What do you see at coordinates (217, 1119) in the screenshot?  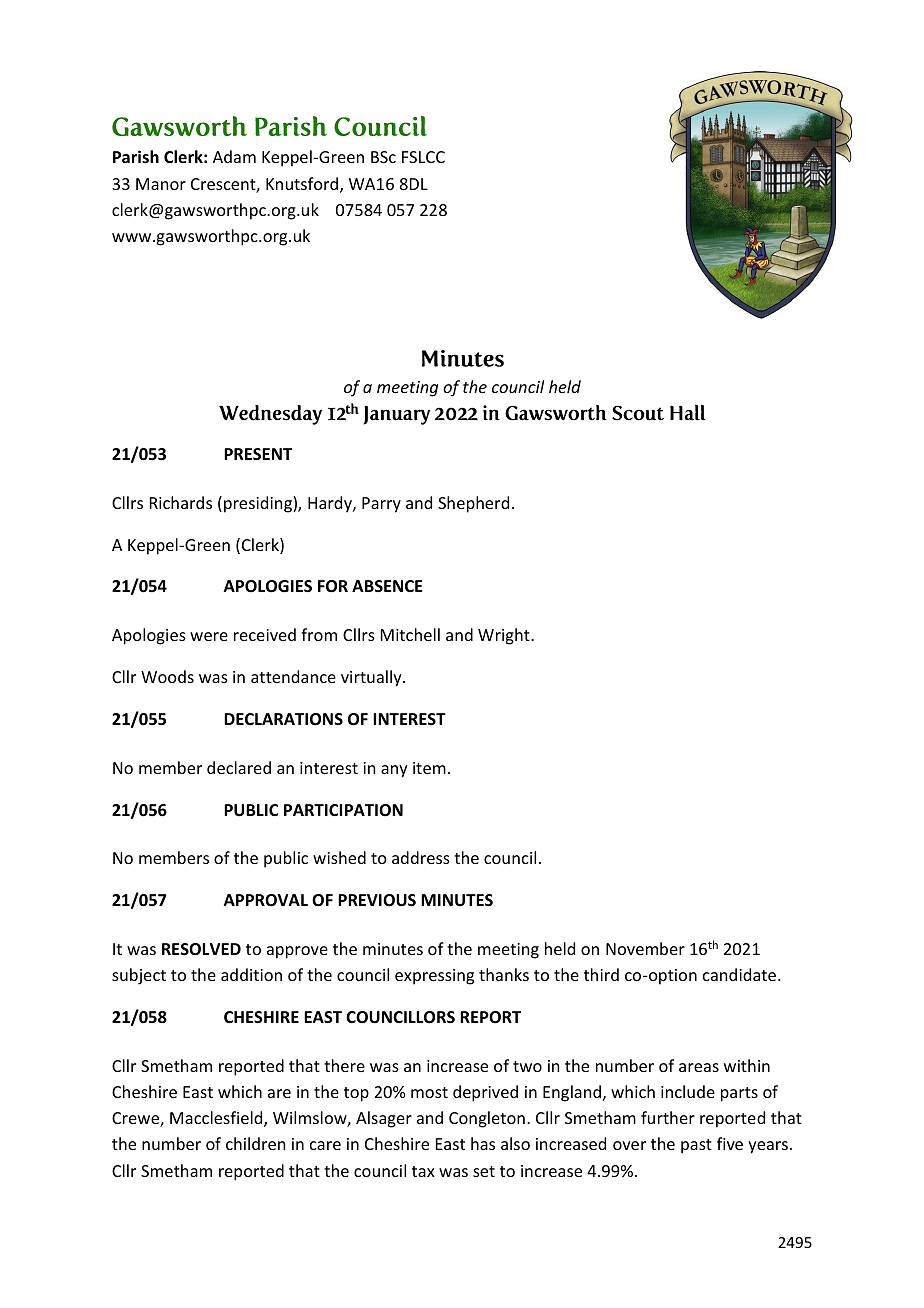 I see `Macclesfield` at bounding box center [217, 1119].
